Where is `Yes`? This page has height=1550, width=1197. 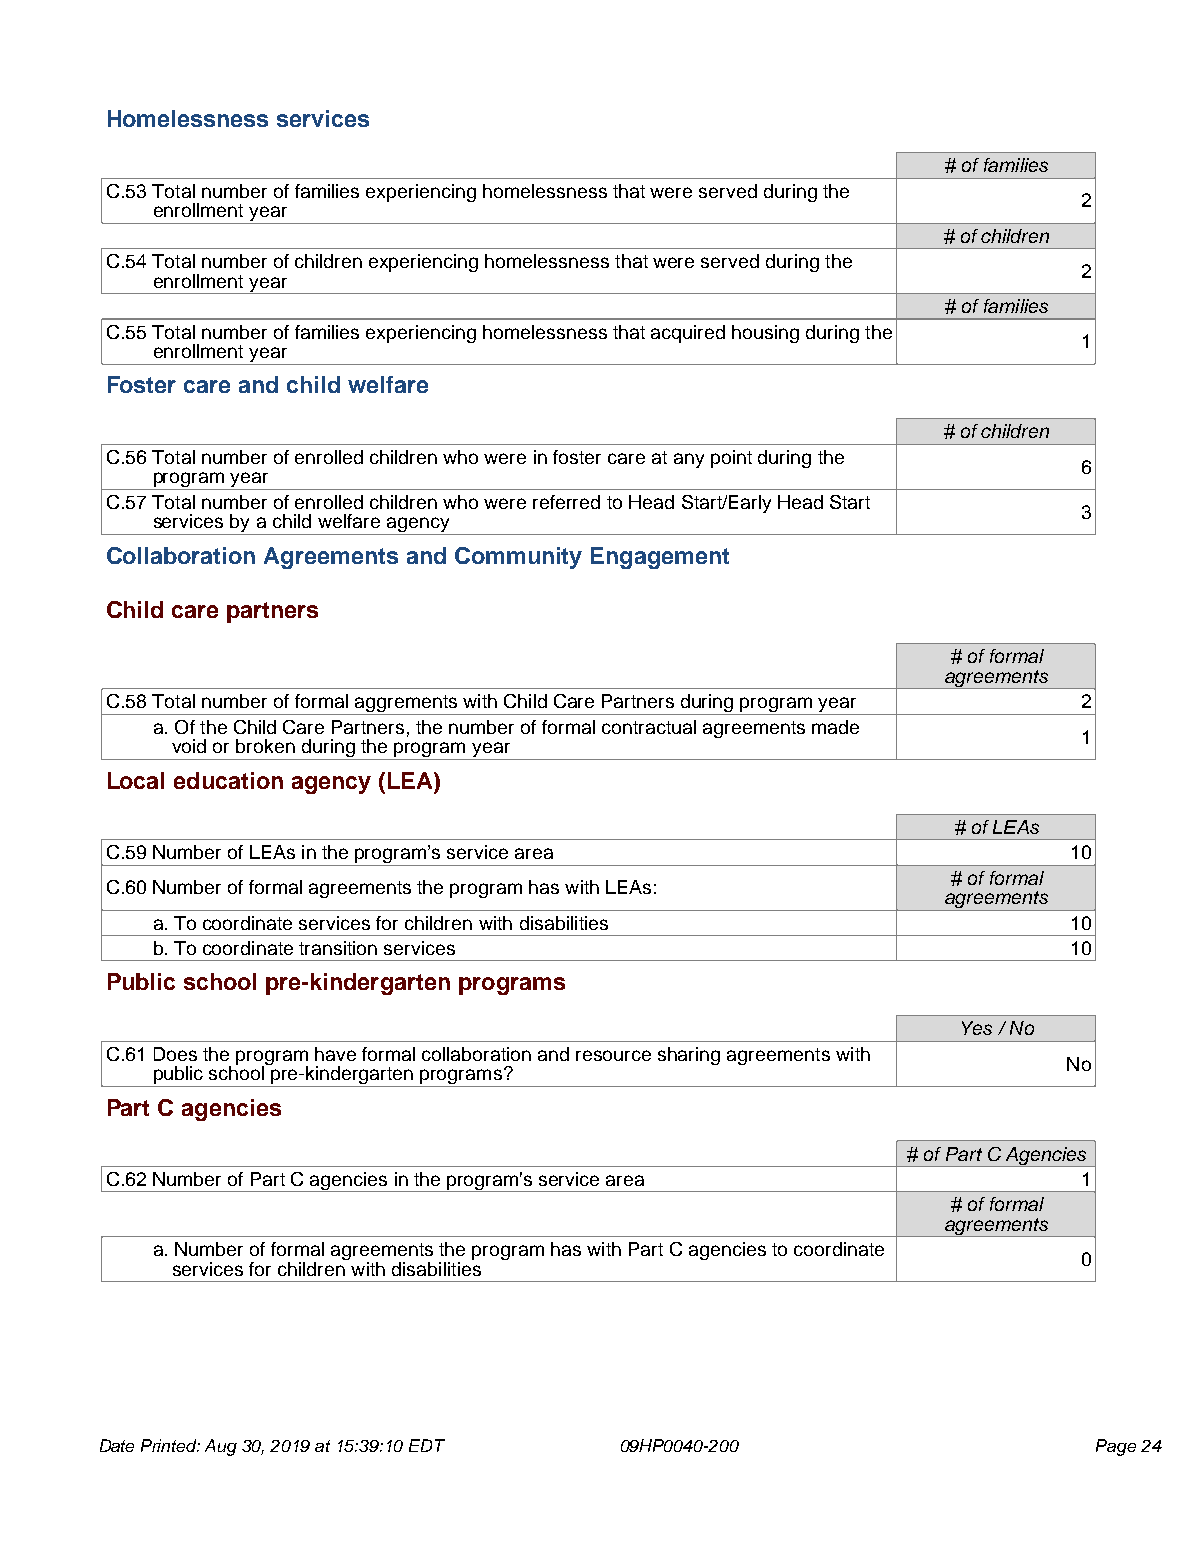 Yes is located at coordinates (977, 1028).
